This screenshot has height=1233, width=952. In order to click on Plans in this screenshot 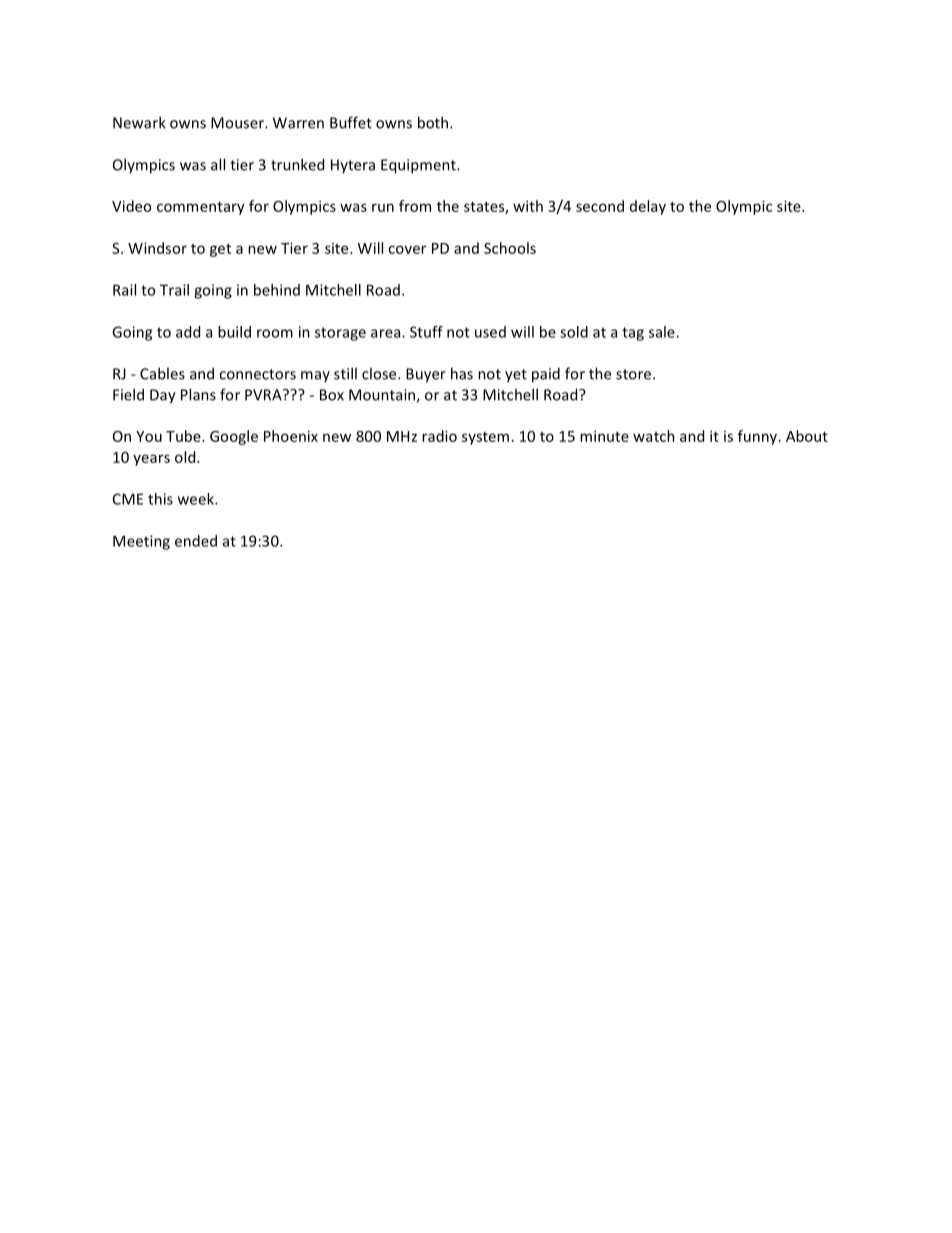, I will do `click(198, 394)`.
